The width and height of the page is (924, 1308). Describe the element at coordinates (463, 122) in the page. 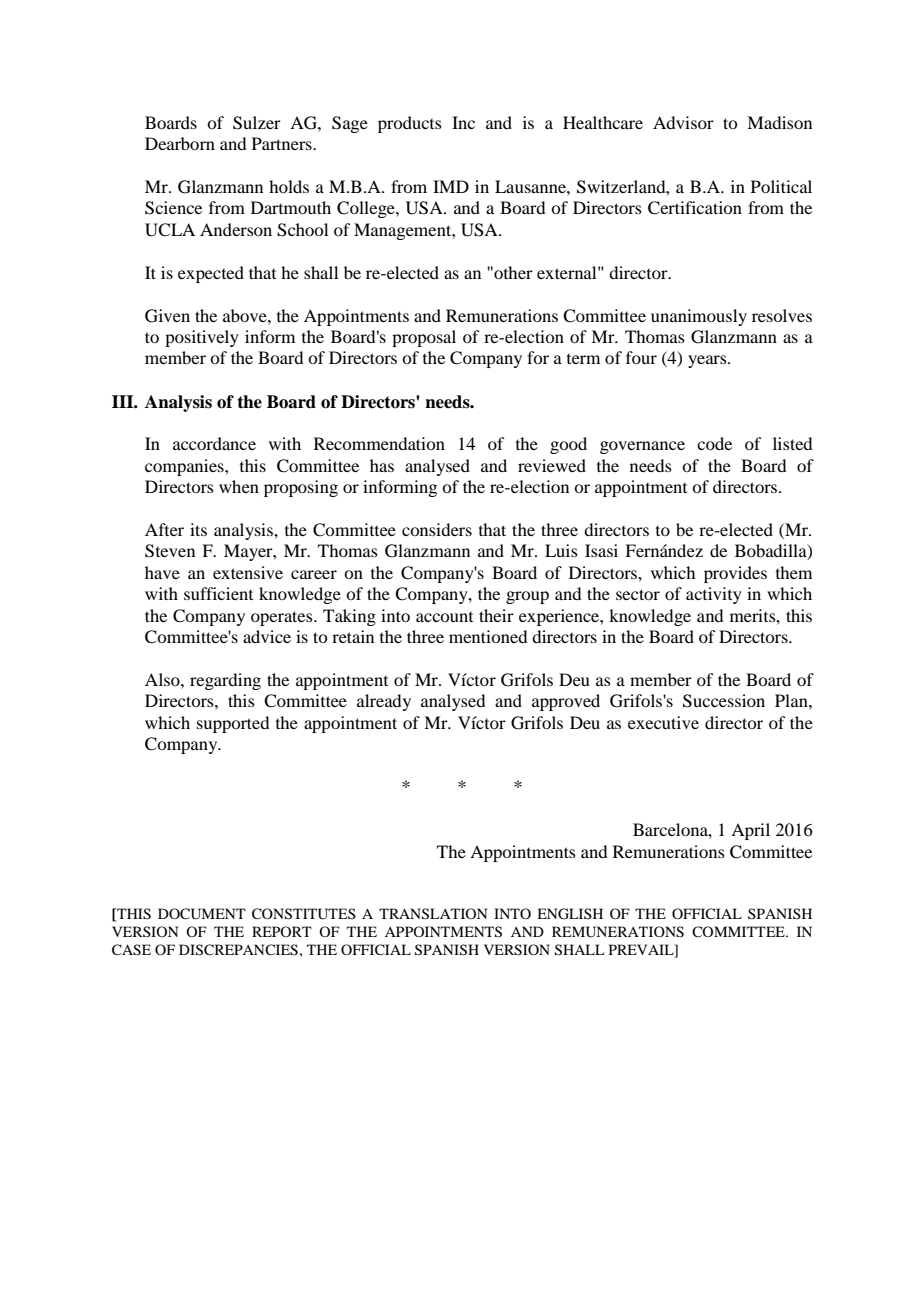

I see `Inc` at that location.
